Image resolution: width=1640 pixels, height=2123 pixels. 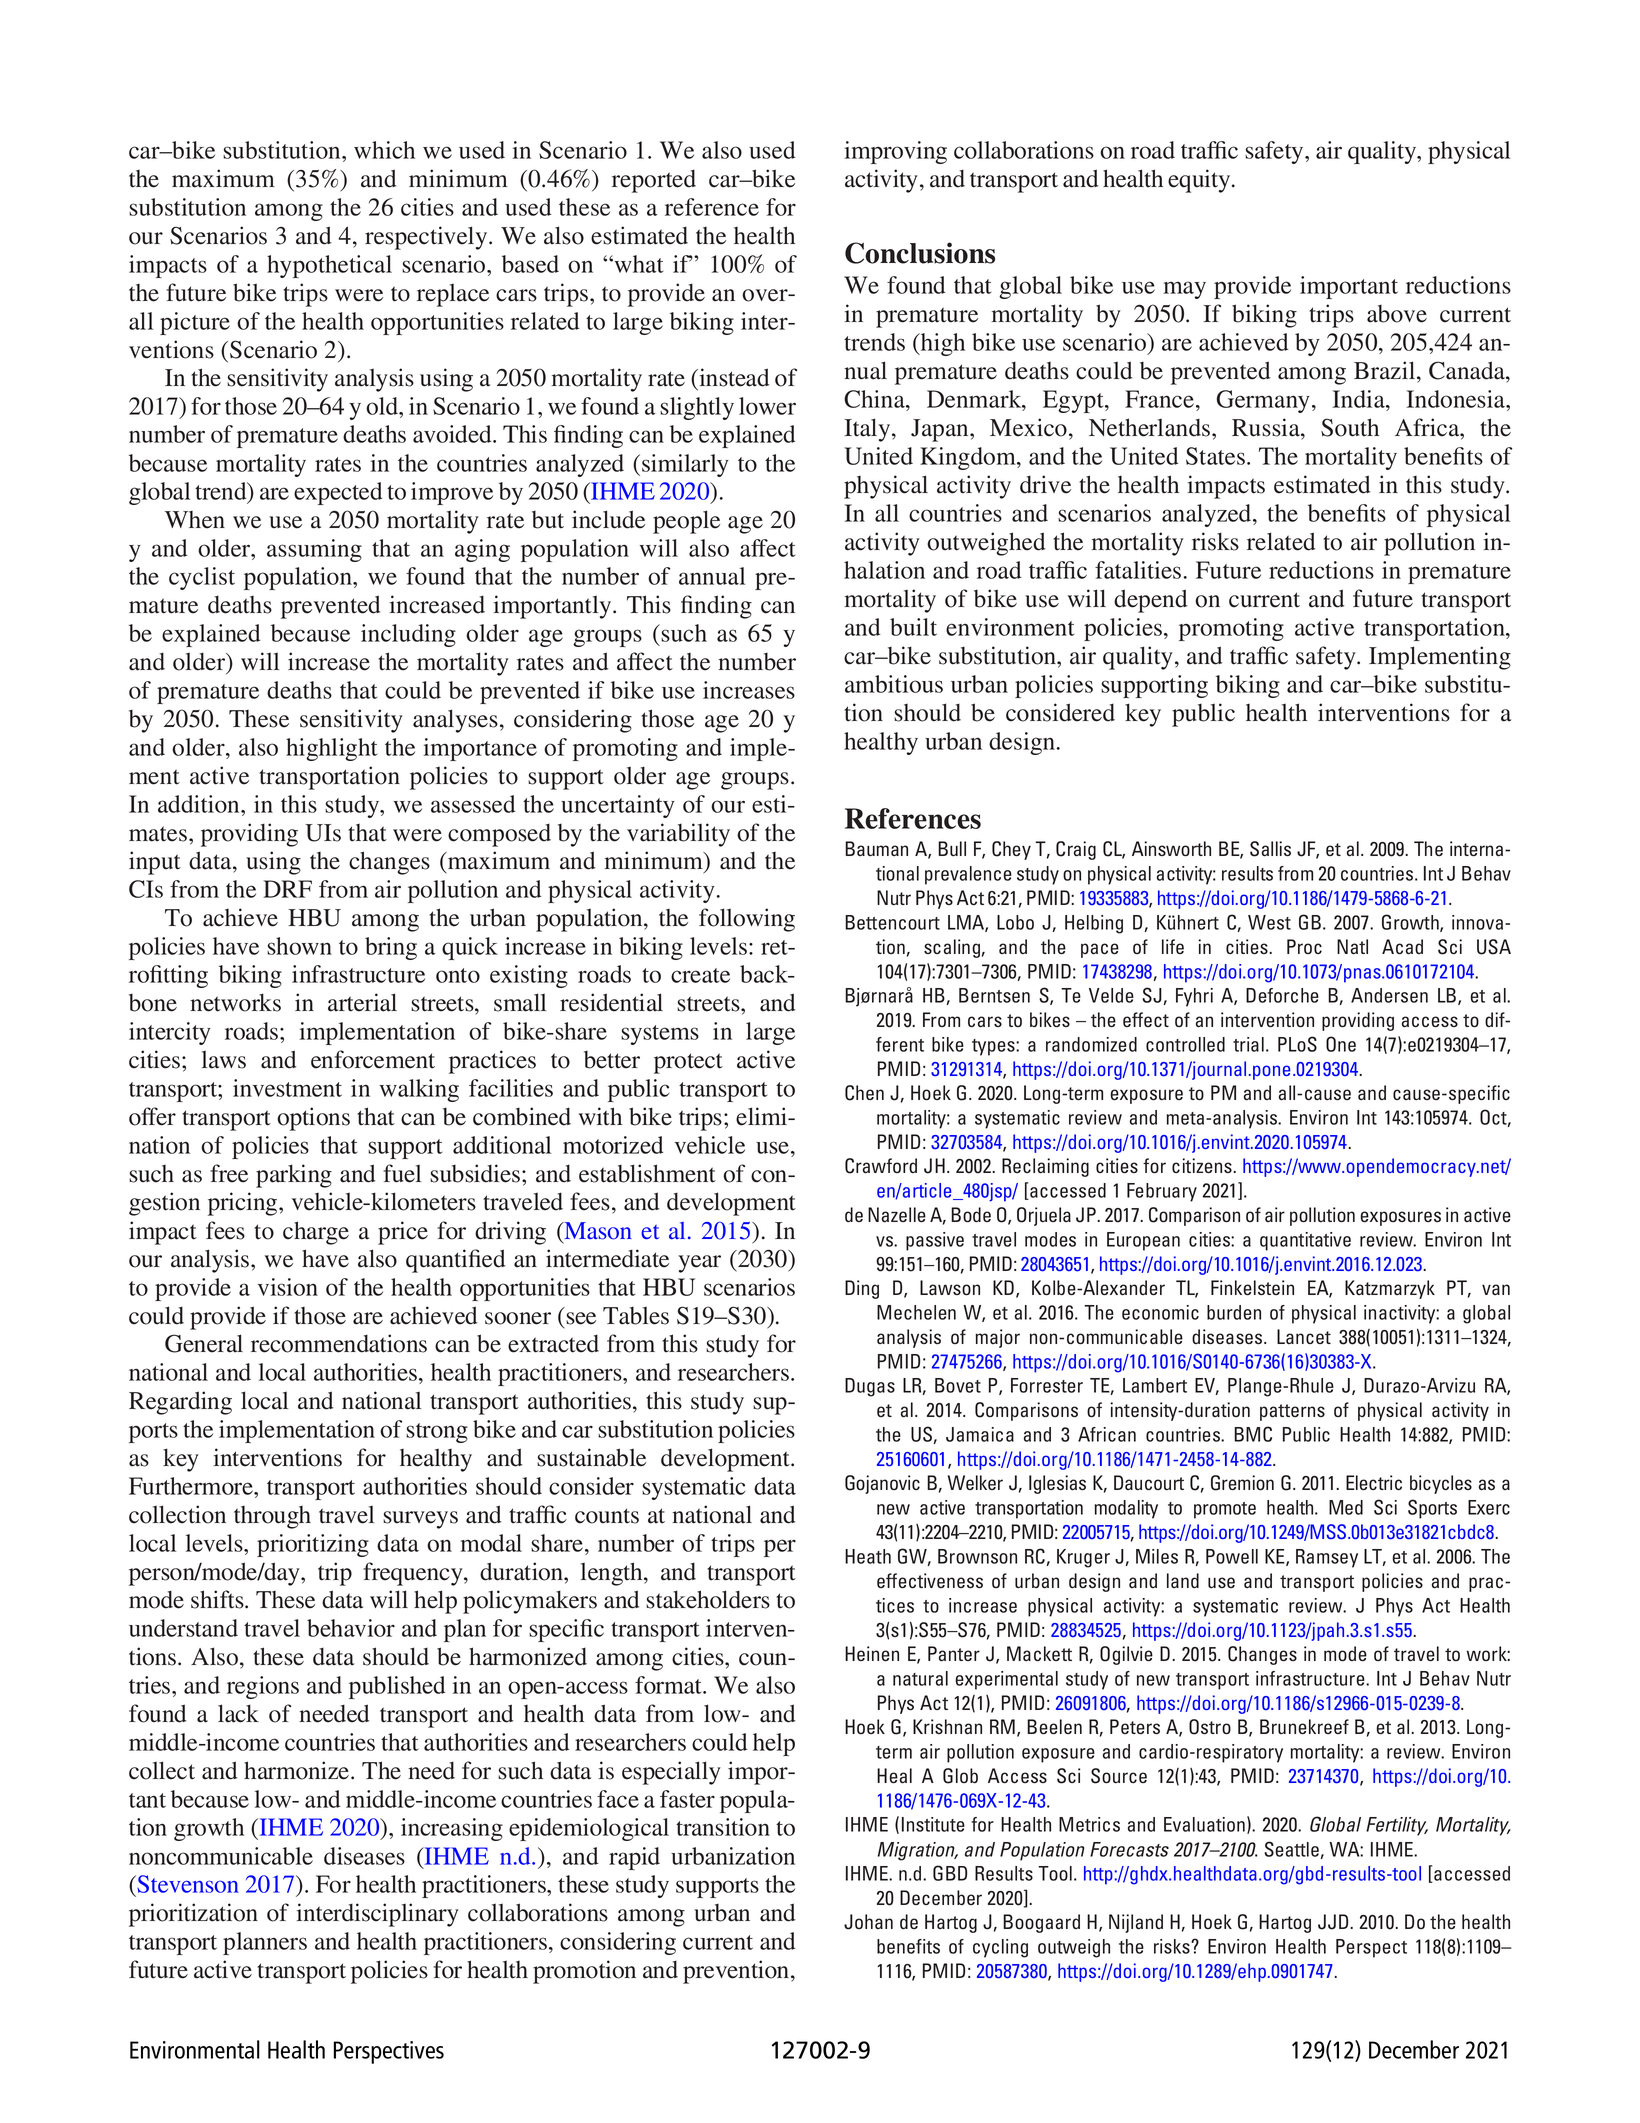 I want to click on Stevenson, so click(x=187, y=1885).
